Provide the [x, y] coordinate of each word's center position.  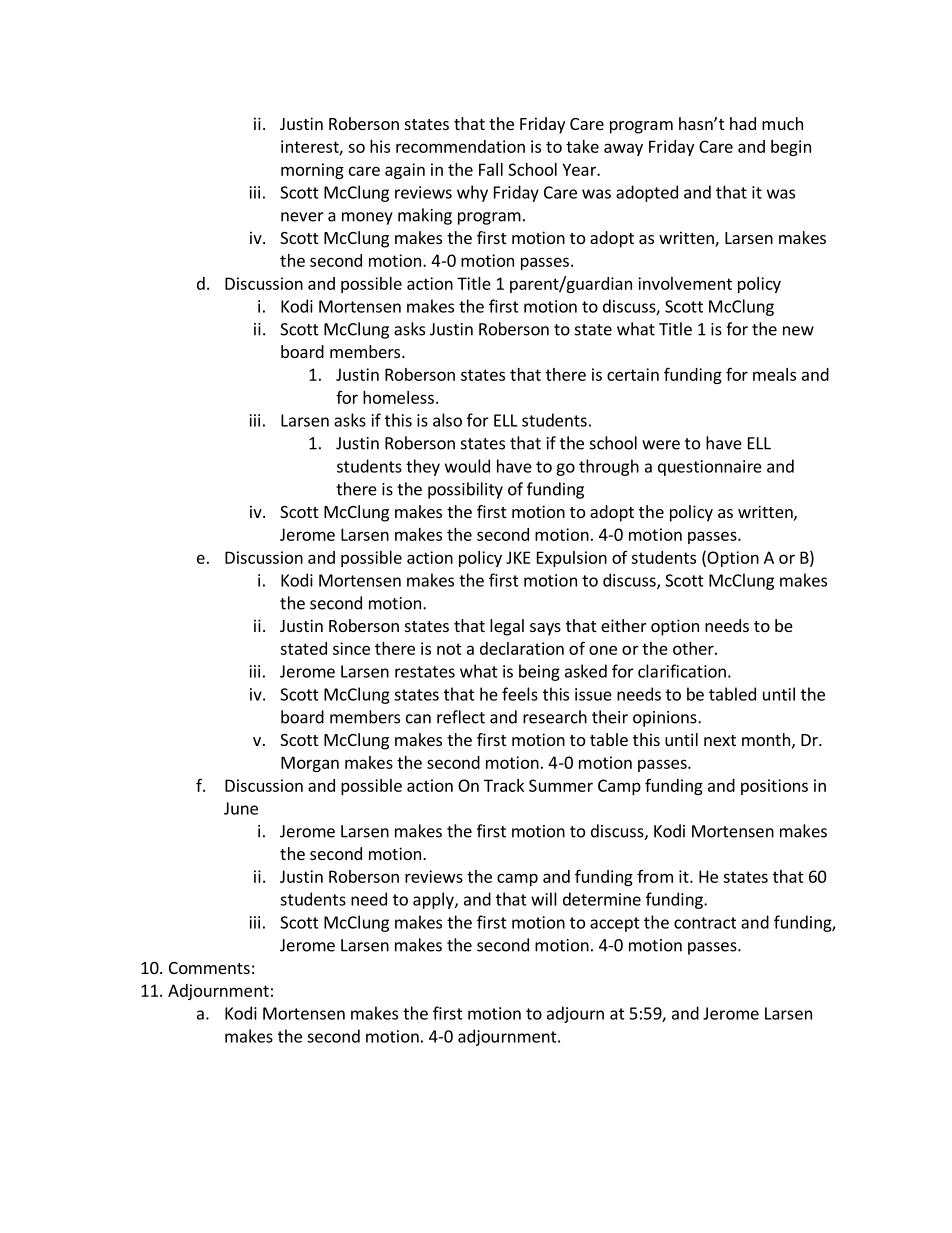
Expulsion [572, 559]
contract [705, 923]
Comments [209, 968]
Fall [491, 169]
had [743, 123]
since [351, 648]
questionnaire [710, 468]
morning [312, 171]
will [544, 899]
